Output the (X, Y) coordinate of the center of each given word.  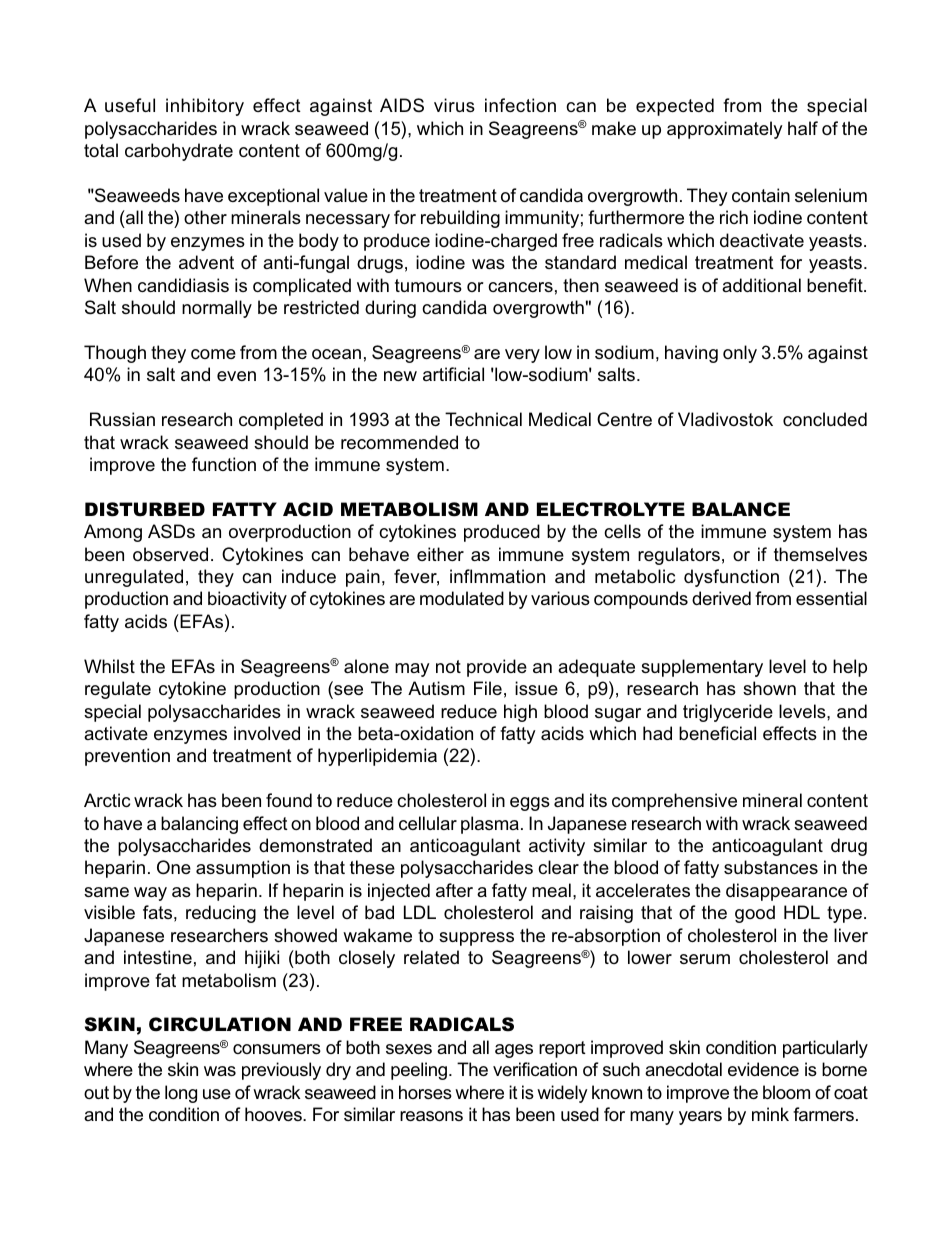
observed (170, 554)
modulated (462, 598)
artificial (453, 374)
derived (721, 598)
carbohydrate (179, 152)
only (740, 354)
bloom (786, 1092)
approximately (725, 130)
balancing (199, 825)
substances (771, 867)
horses (425, 1092)
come (213, 354)
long (181, 1094)
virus (454, 105)
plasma (490, 825)
